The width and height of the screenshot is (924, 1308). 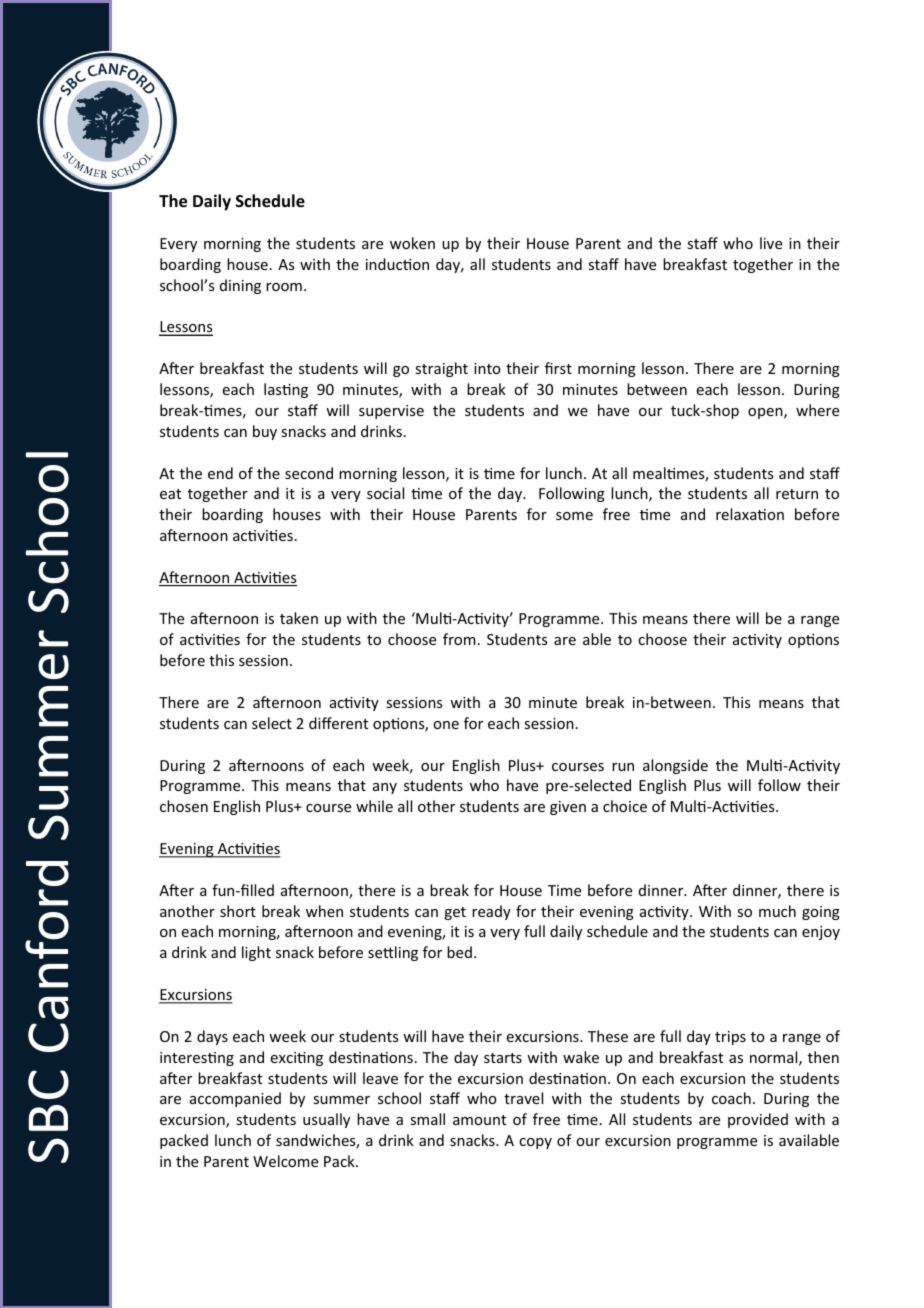 What do you see at coordinates (184, 806) in the screenshot?
I see `chosen` at bounding box center [184, 806].
